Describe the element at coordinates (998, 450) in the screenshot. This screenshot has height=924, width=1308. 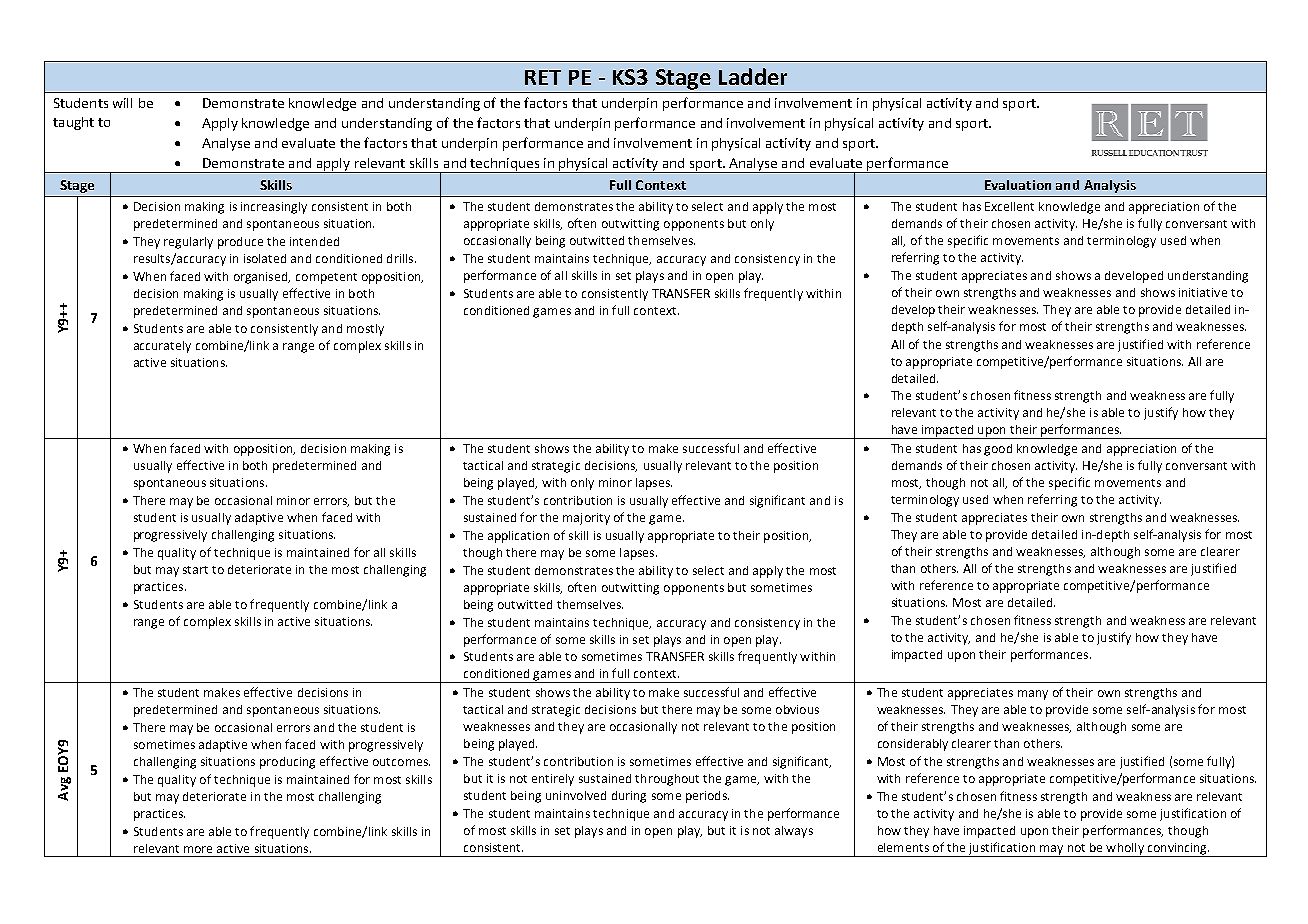
I see `good` at that location.
